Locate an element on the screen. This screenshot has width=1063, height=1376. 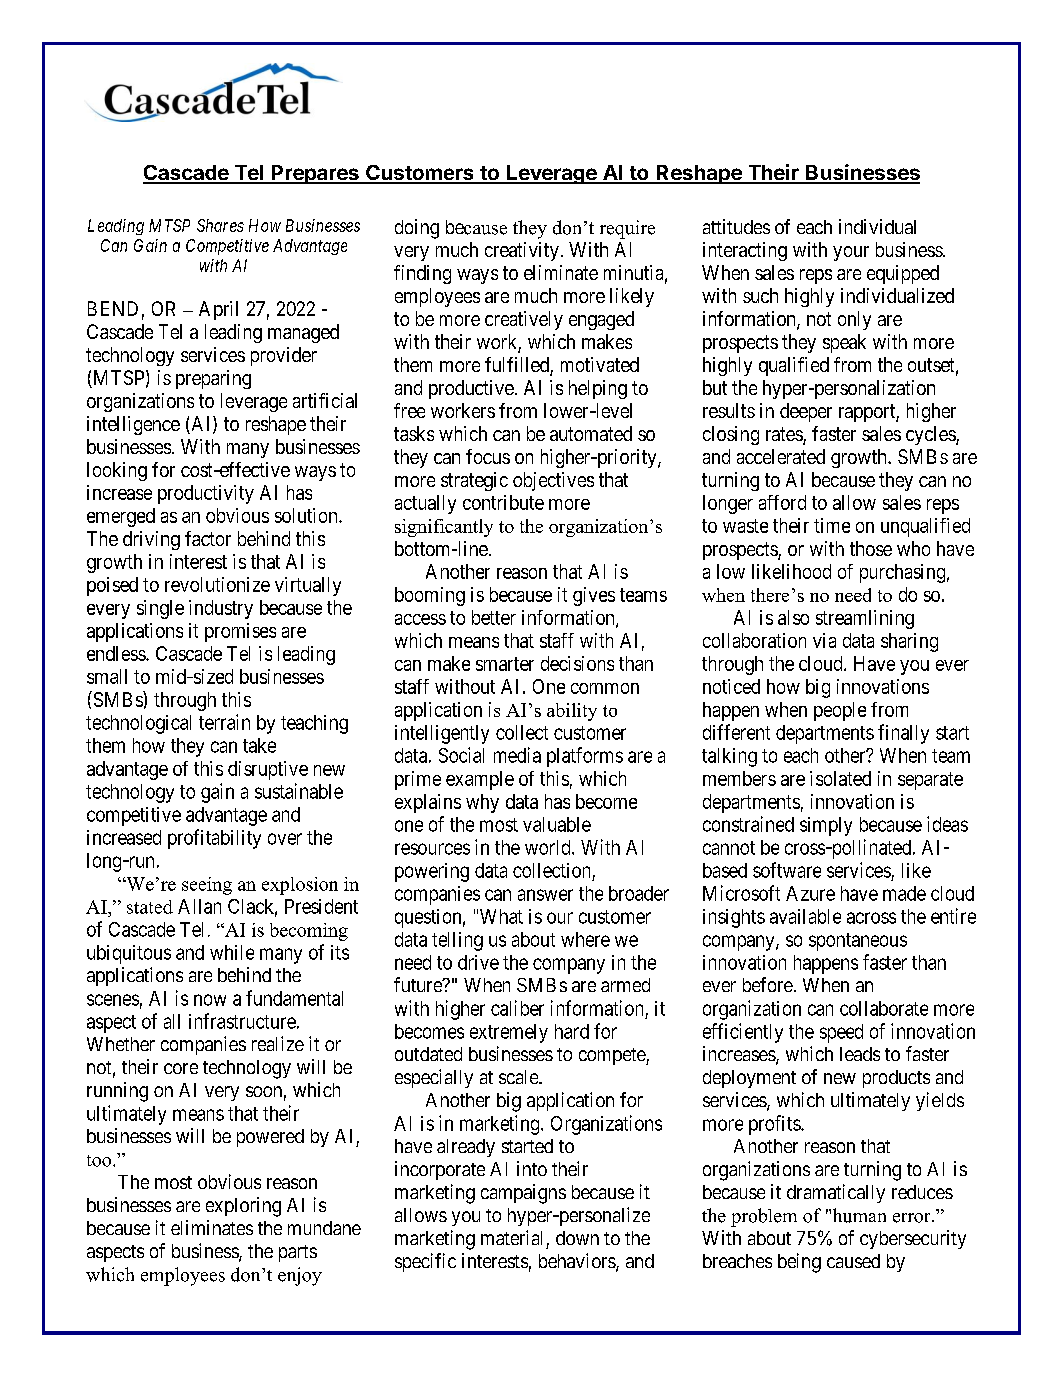
productivity is located at coordinates (206, 494).
